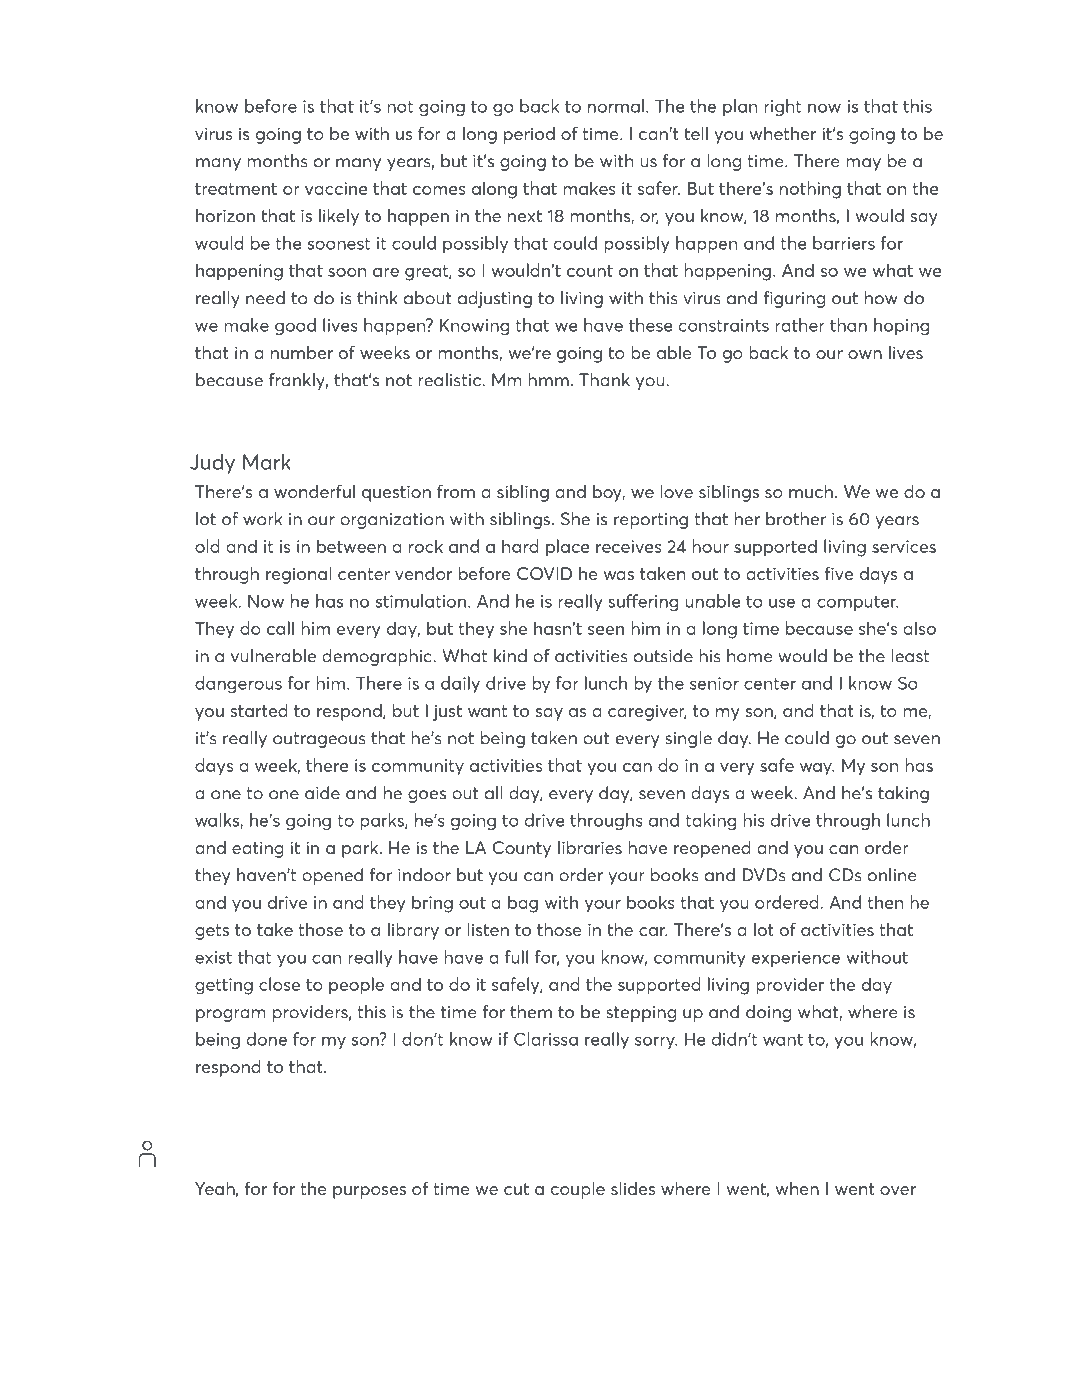  What do you see at coordinates (279, 984) in the document?
I see `close` at bounding box center [279, 984].
